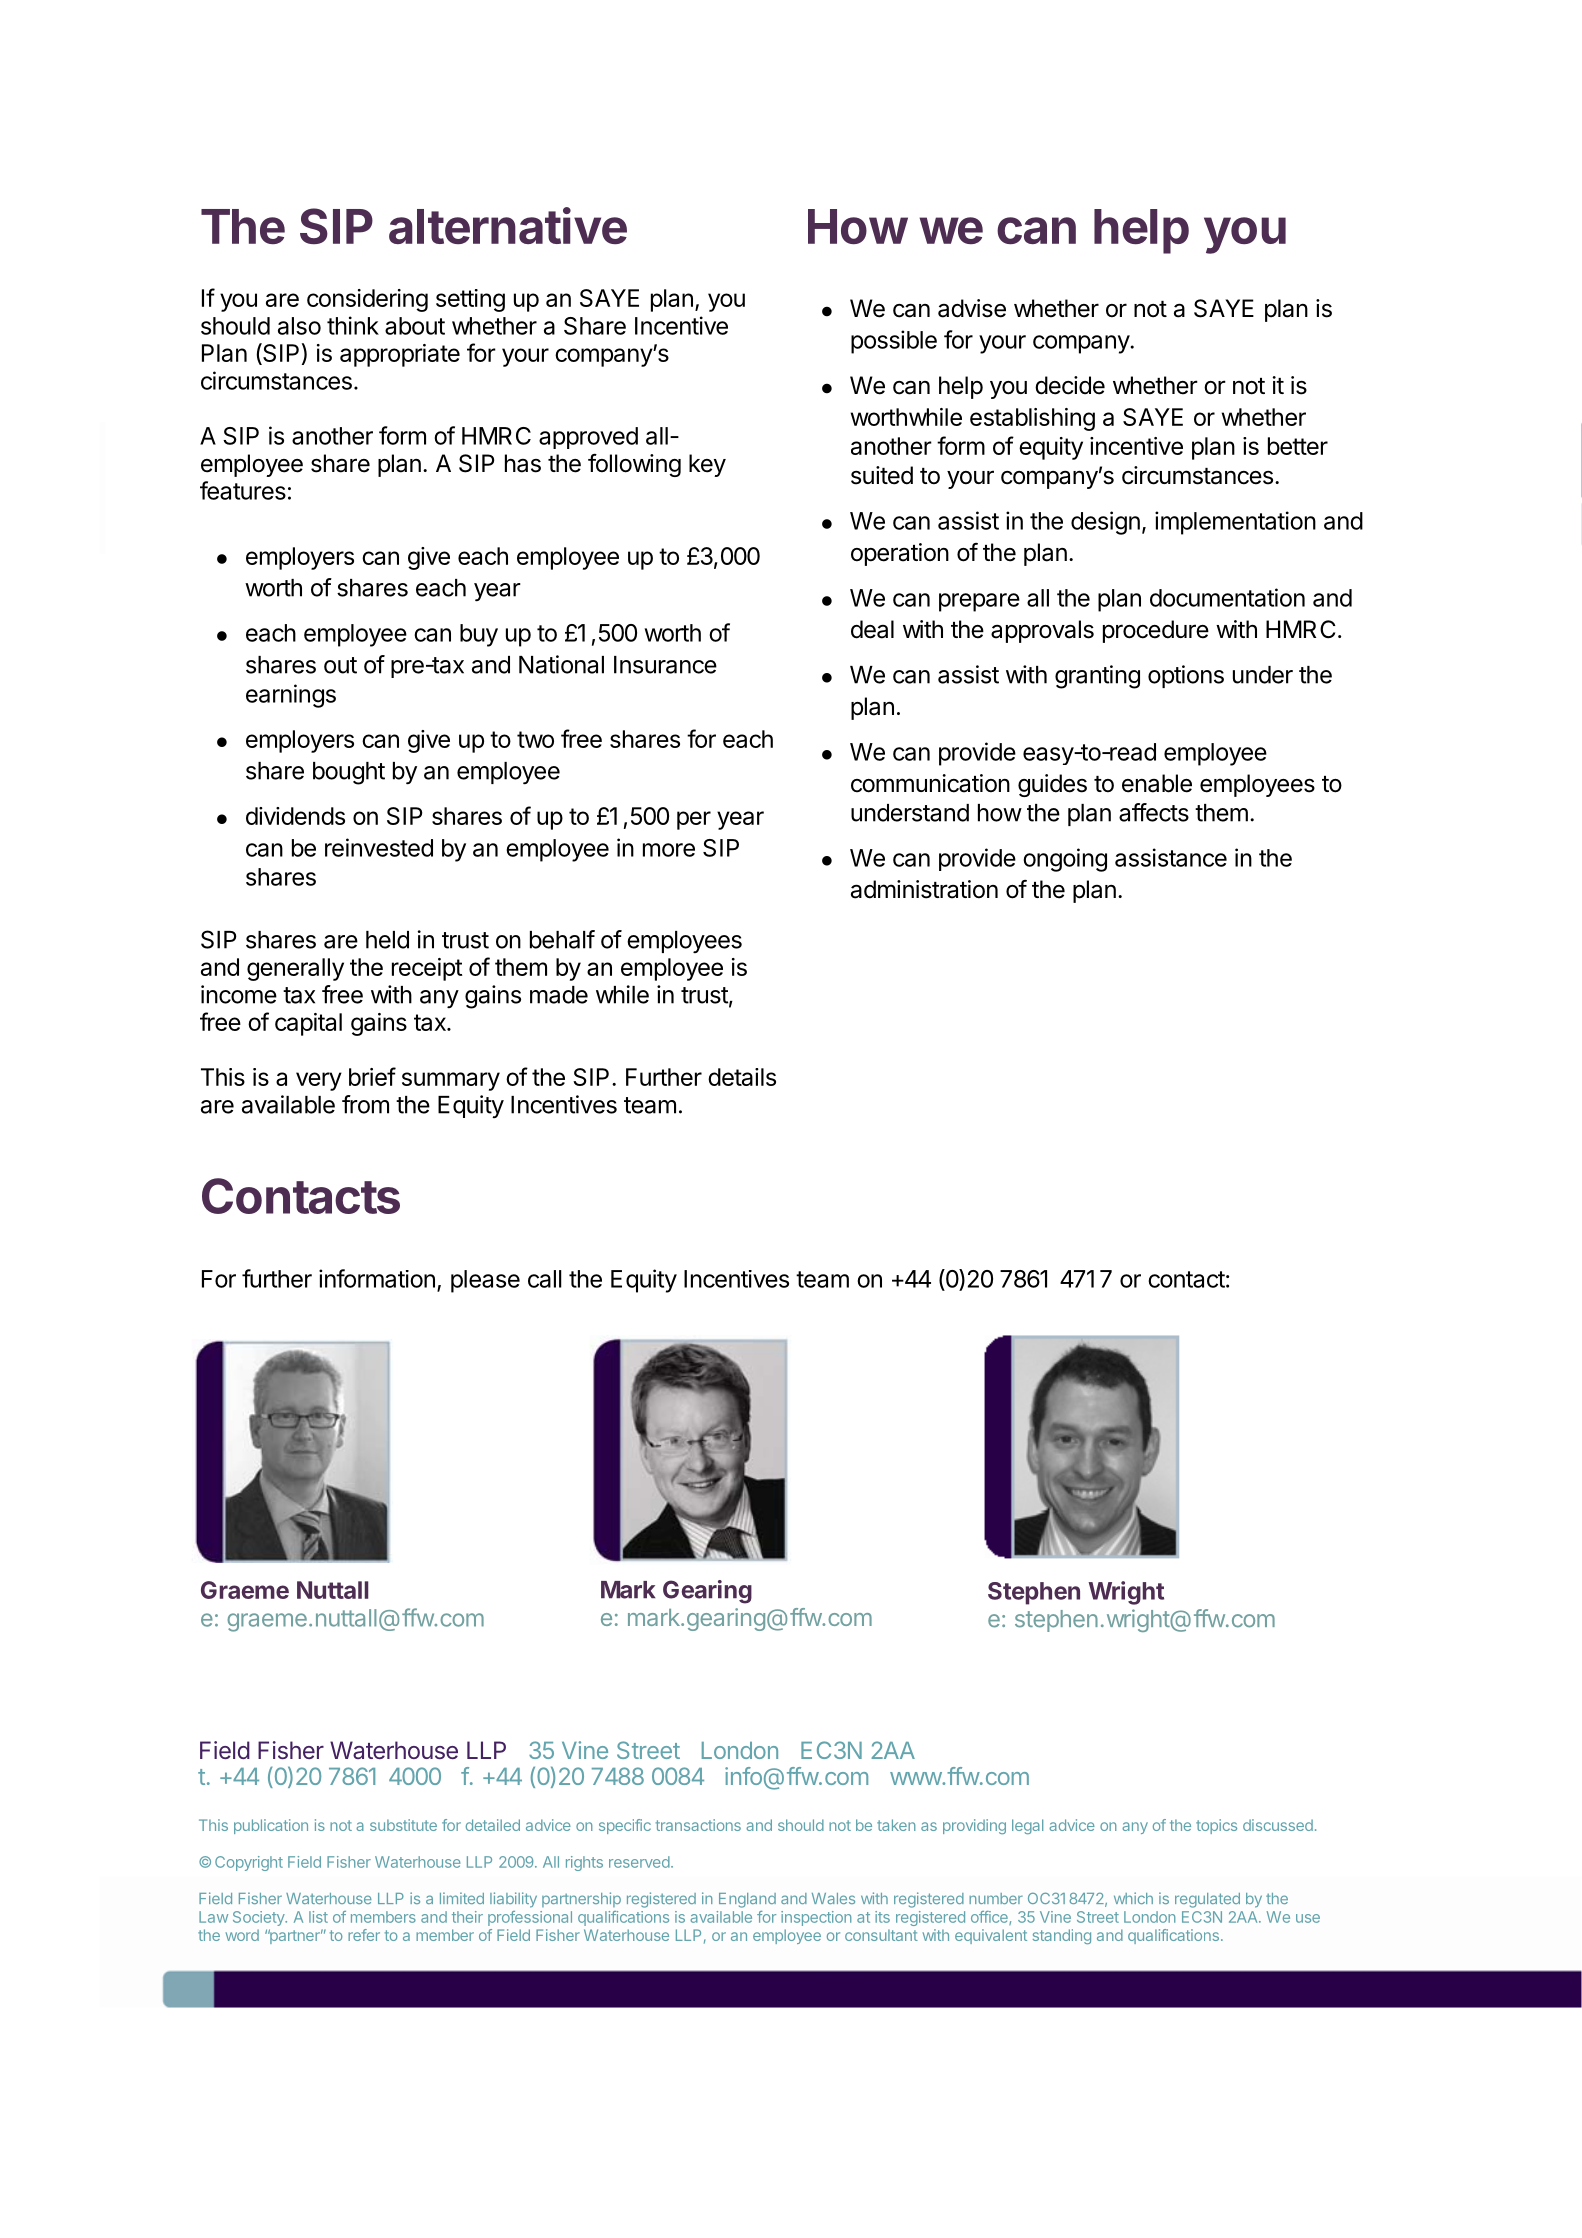 The height and width of the screenshot is (2238, 1582). What do you see at coordinates (1070, 385) in the screenshot?
I see `decide` at bounding box center [1070, 385].
